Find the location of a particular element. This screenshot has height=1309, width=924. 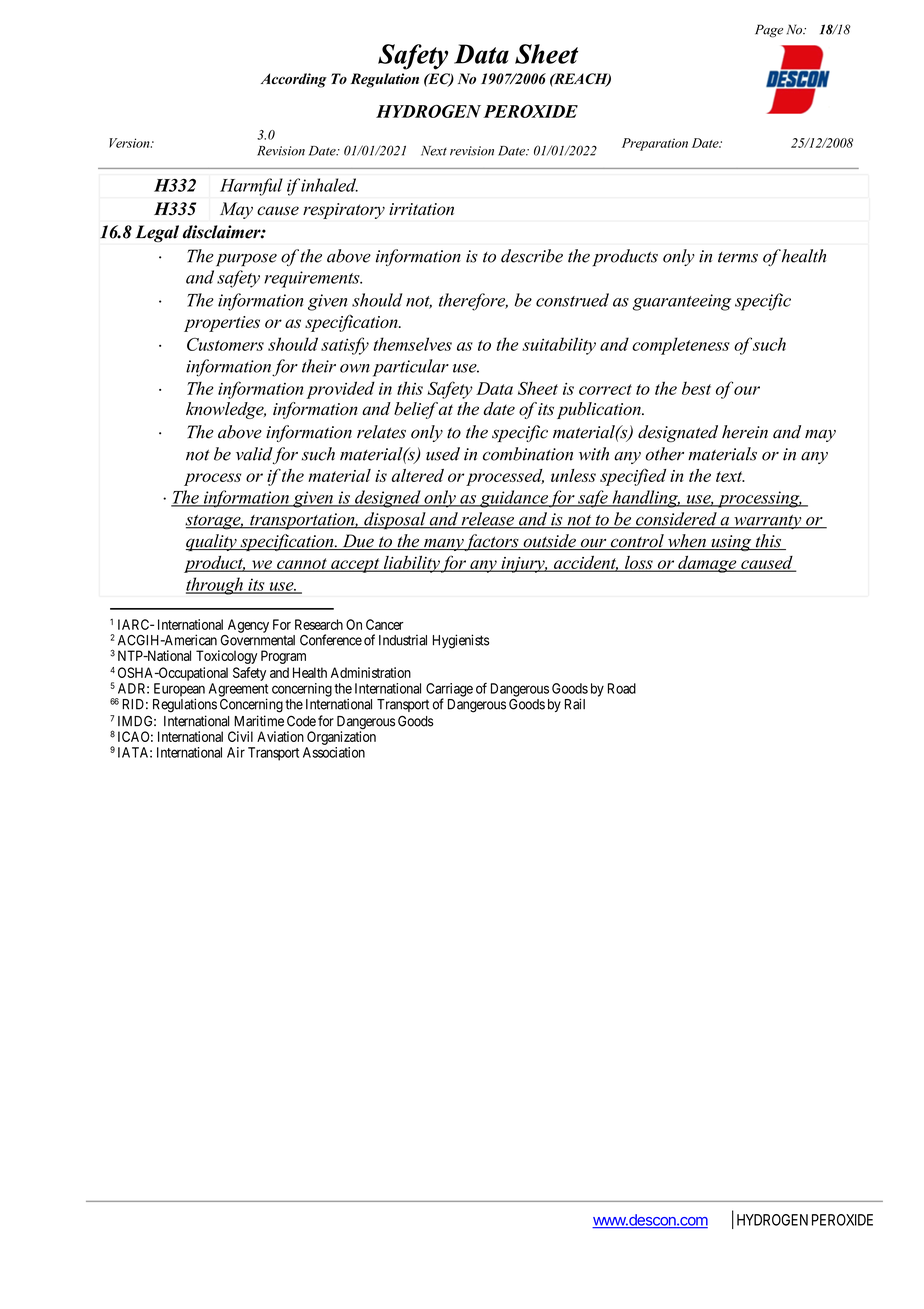

best is located at coordinates (696, 388).
